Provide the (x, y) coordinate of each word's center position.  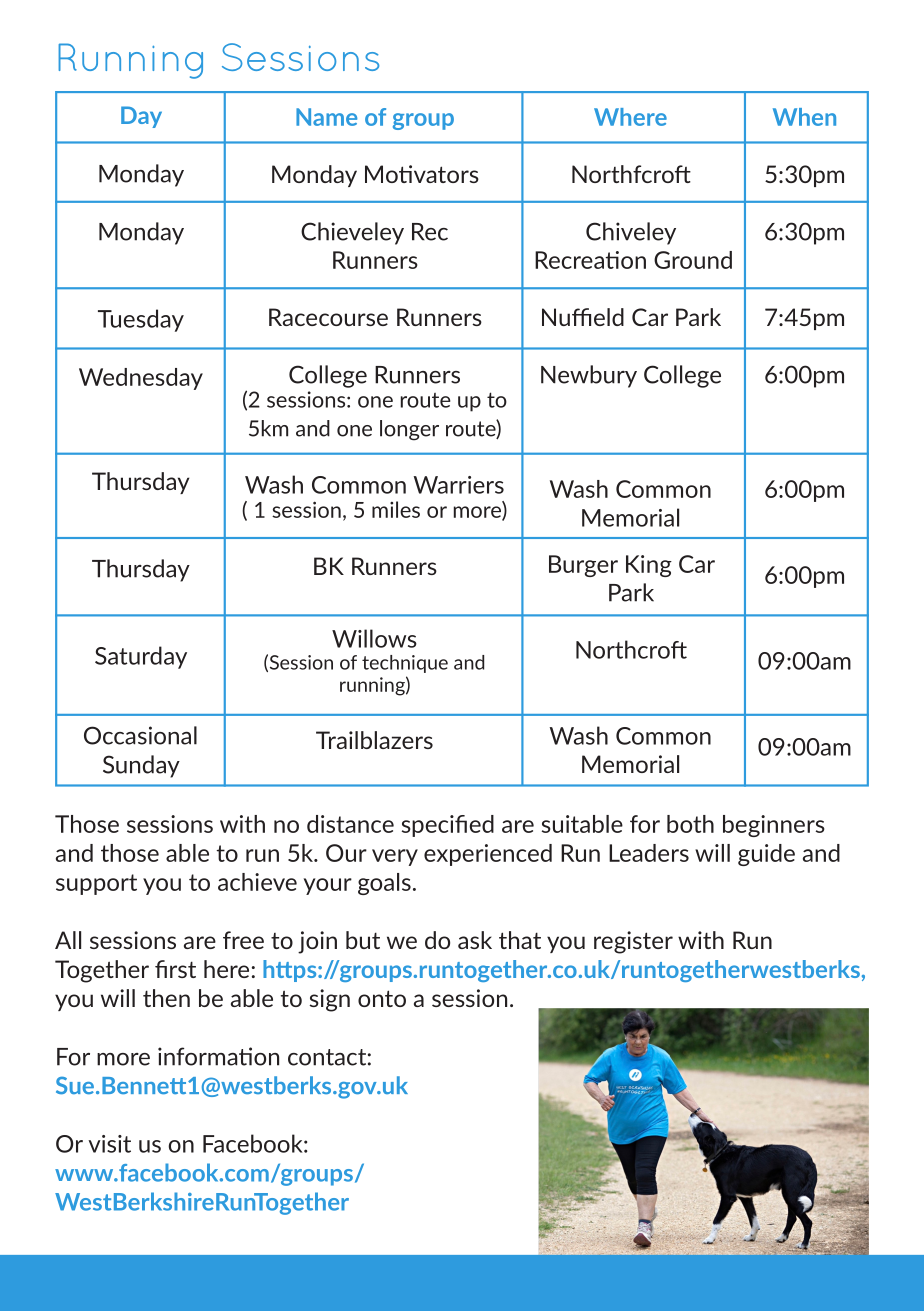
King (649, 566)
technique (405, 664)
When (804, 117)
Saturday (141, 657)
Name (326, 117)
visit (109, 1144)
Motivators (422, 174)
